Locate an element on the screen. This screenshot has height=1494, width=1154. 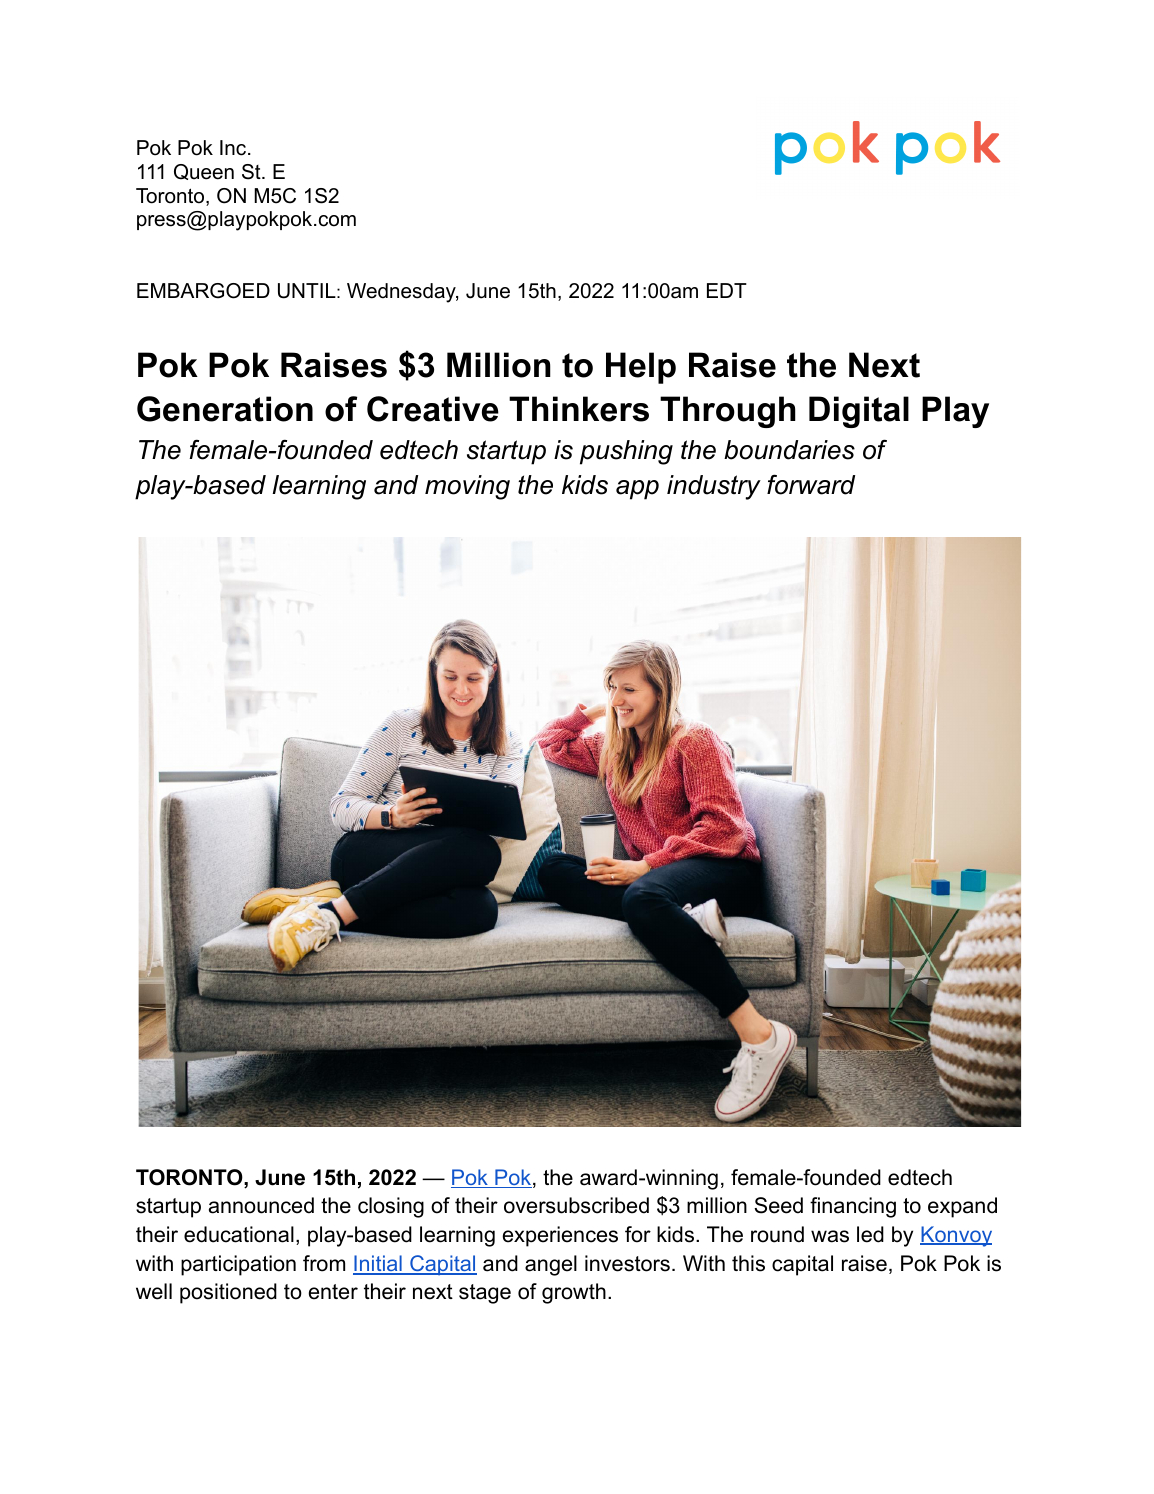
boundaries is located at coordinates (789, 450).
